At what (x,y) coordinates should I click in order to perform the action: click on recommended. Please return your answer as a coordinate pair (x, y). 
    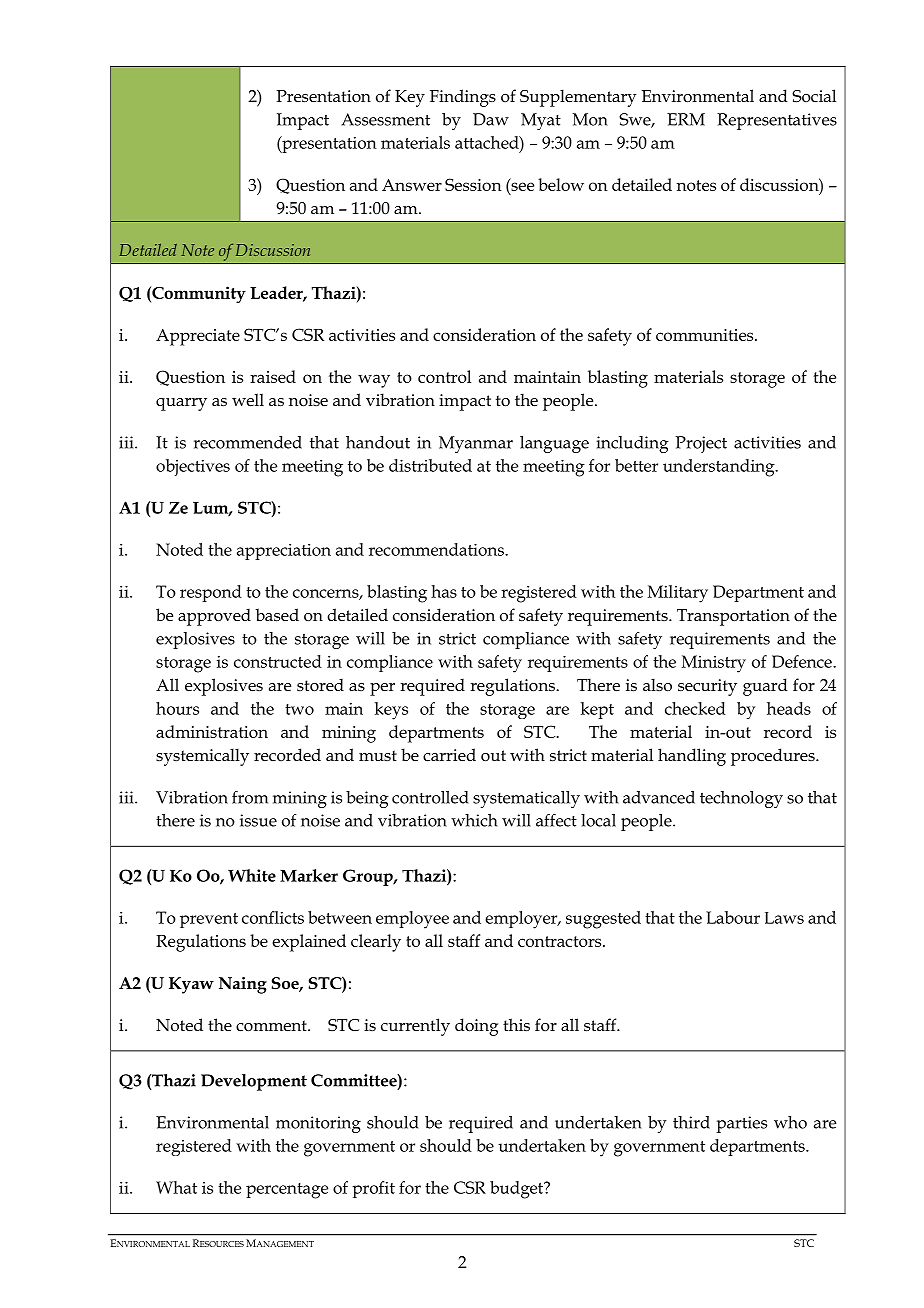
    Looking at the image, I should click on (248, 442).
